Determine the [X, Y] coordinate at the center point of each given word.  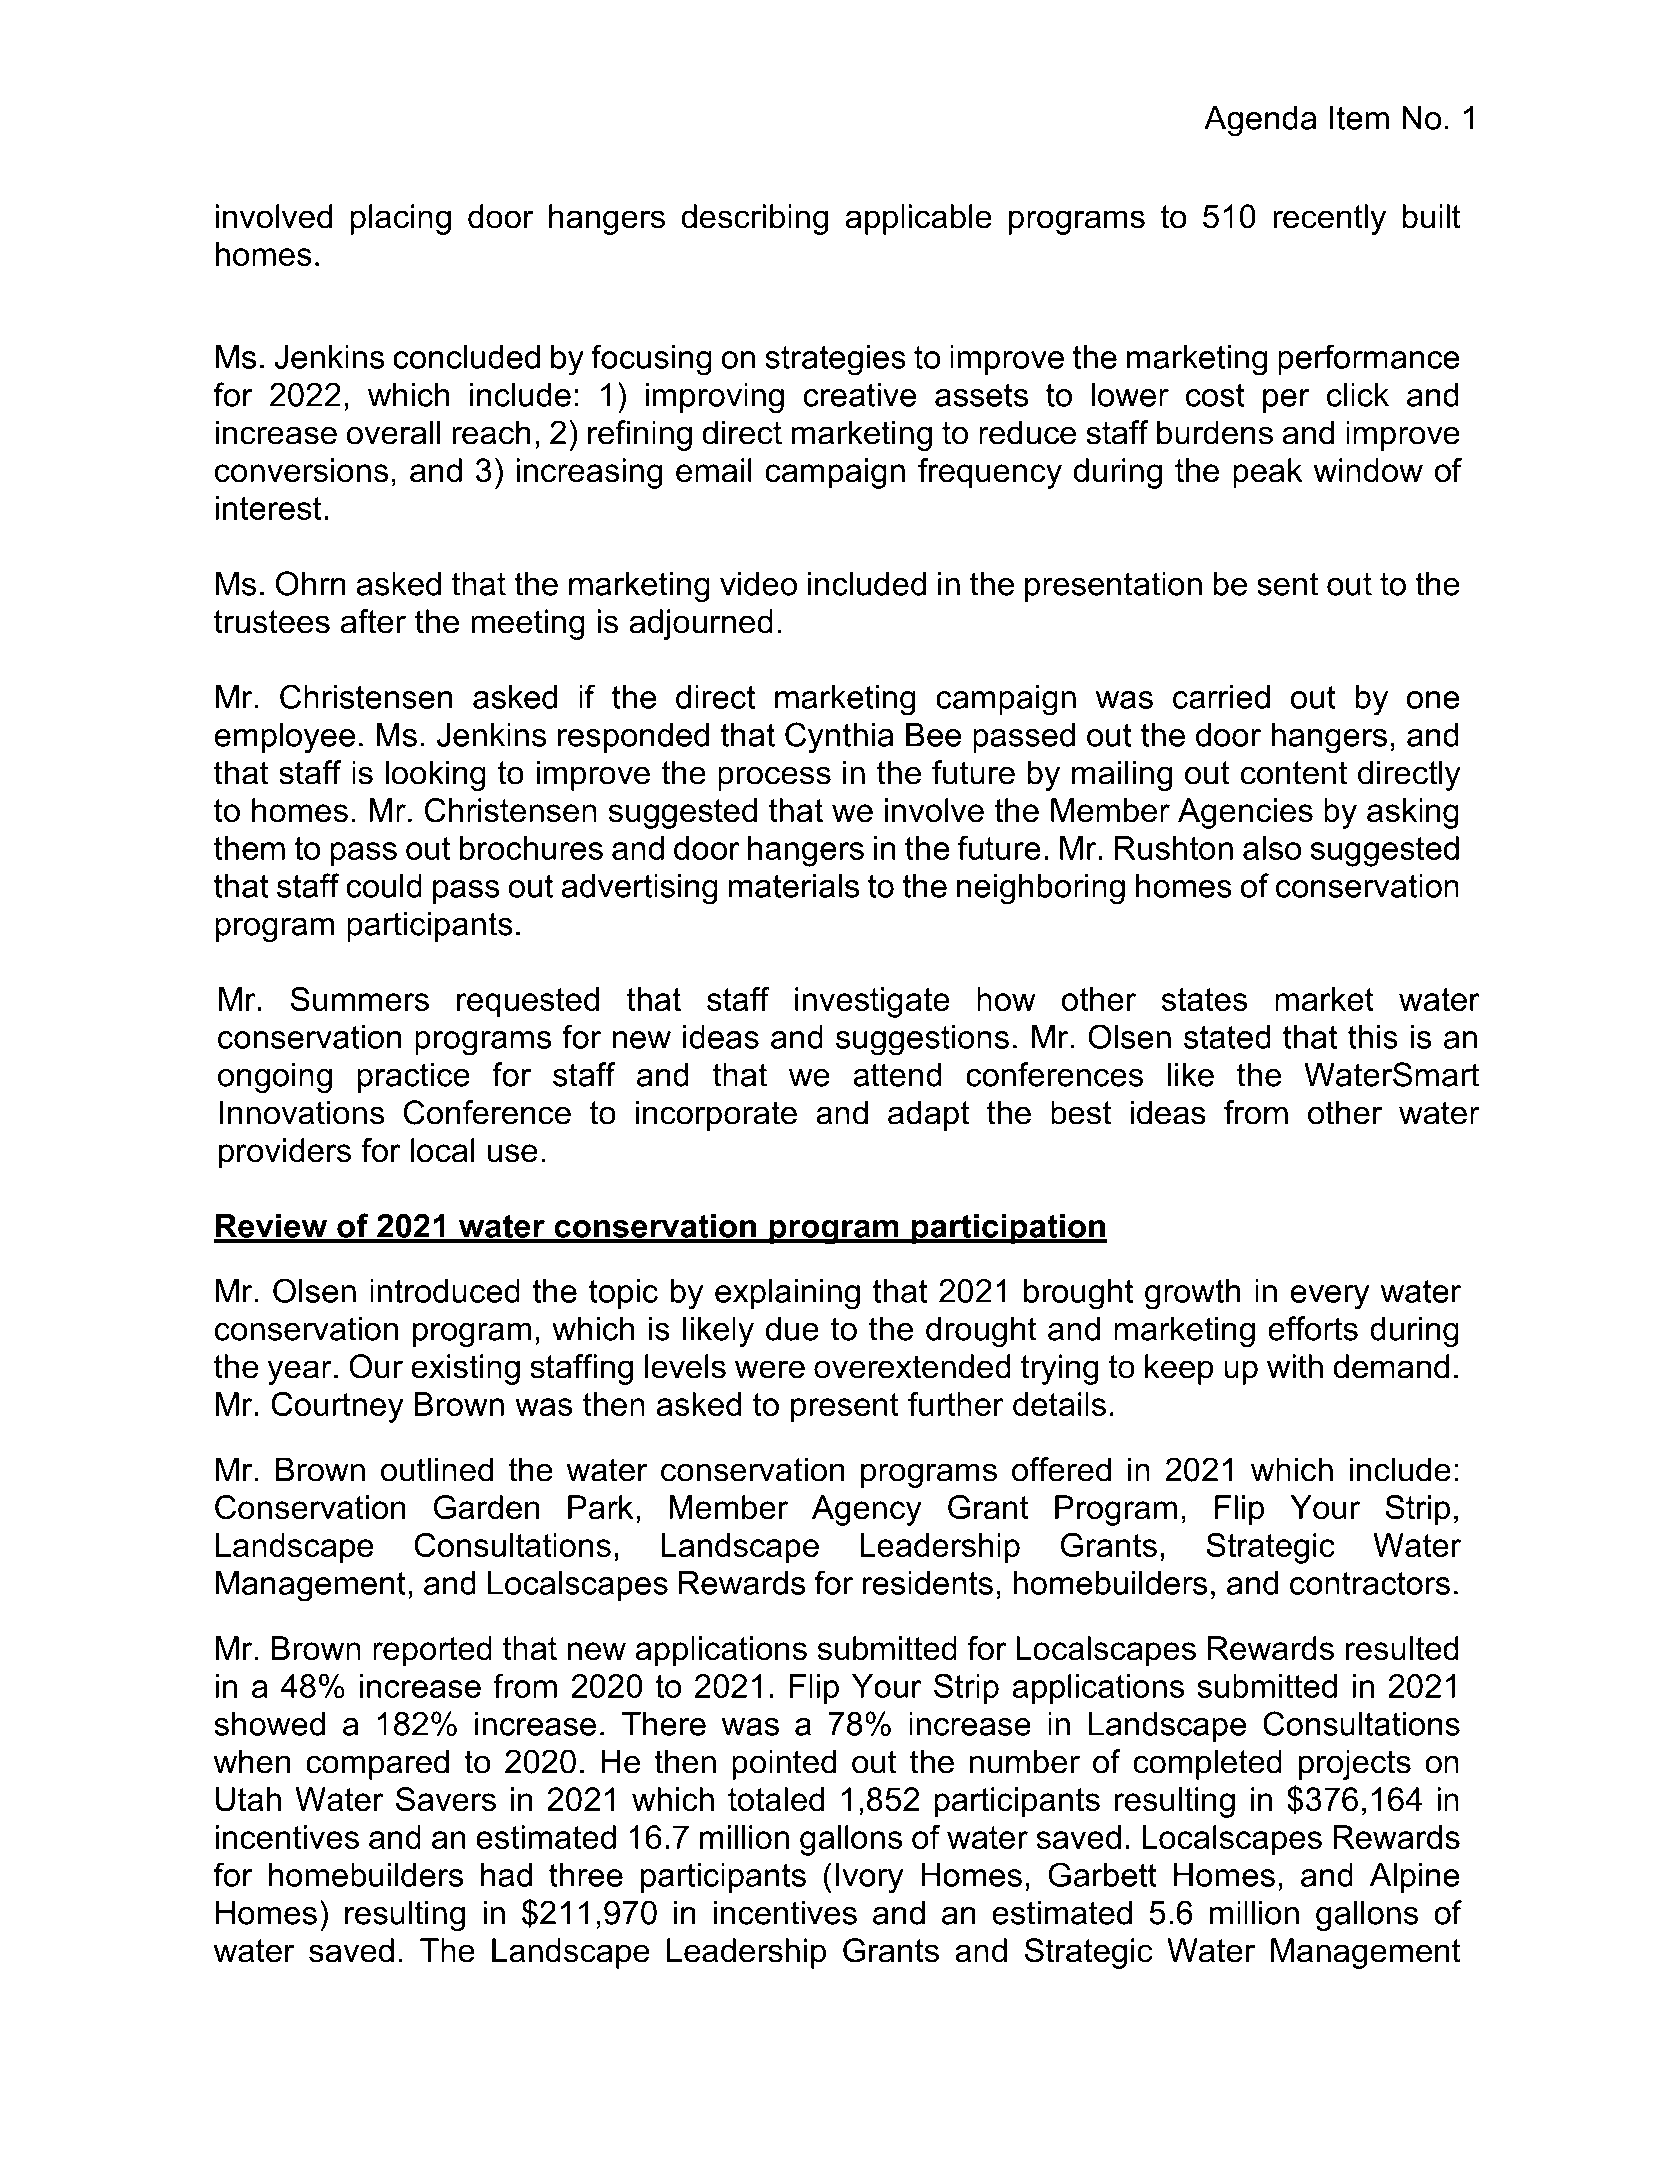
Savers [446, 1799]
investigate [872, 1002]
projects [1355, 1764]
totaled [776, 1799]
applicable [919, 219]
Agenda [1260, 121]
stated [1227, 1037]
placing [400, 219]
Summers [359, 999]
